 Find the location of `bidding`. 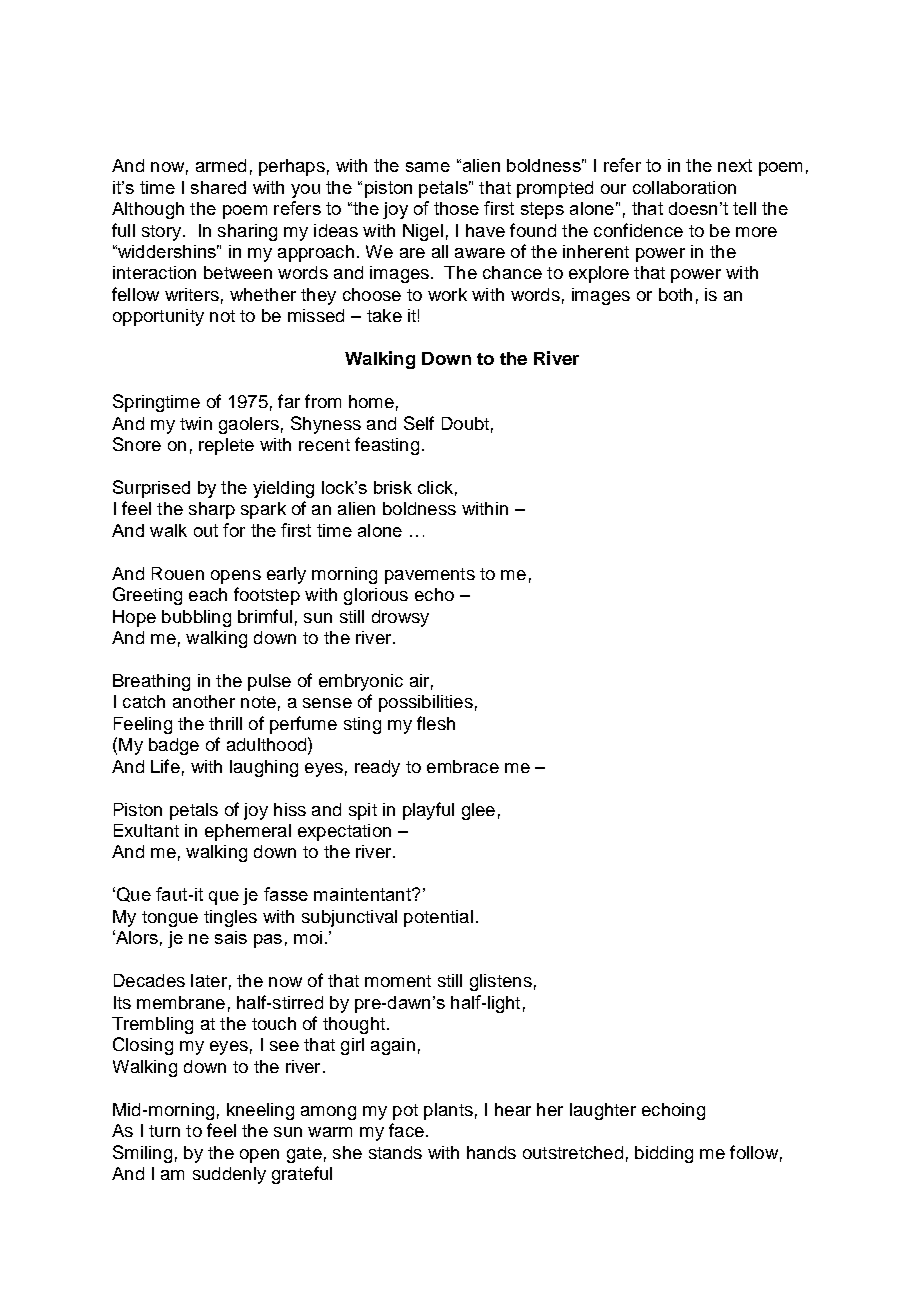

bidding is located at coordinates (664, 1154).
